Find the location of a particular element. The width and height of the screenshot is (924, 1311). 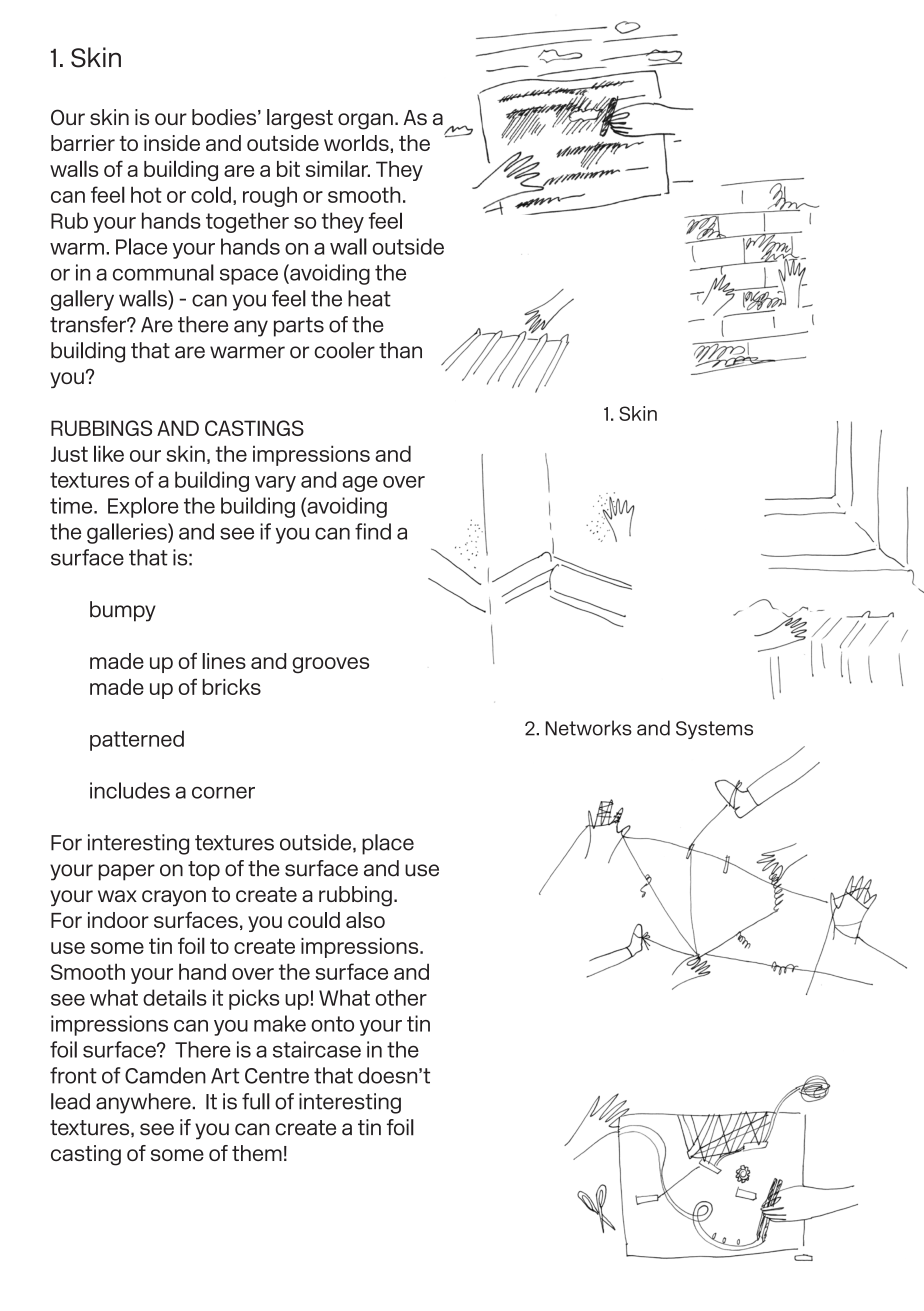

worlds is located at coordinates (356, 143).
